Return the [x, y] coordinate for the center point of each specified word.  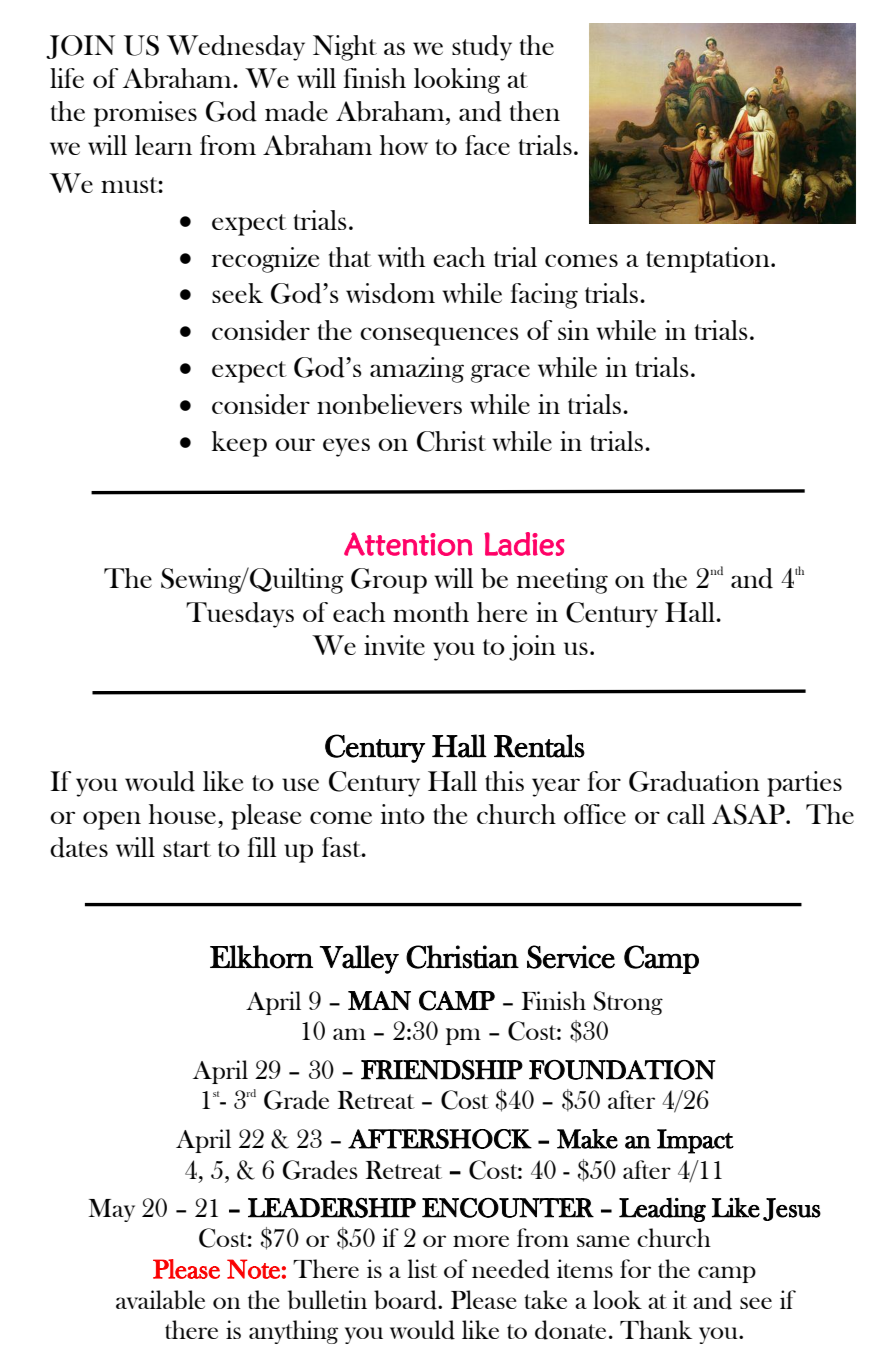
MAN [379, 1000]
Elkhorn [261, 957]
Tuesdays [240, 615]
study [482, 48]
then [535, 111]
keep [239, 444]
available [160, 1300]
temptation [709, 260]
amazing [417, 370]
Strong [628, 1003]
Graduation [694, 781]
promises [145, 114]
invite [394, 645]
